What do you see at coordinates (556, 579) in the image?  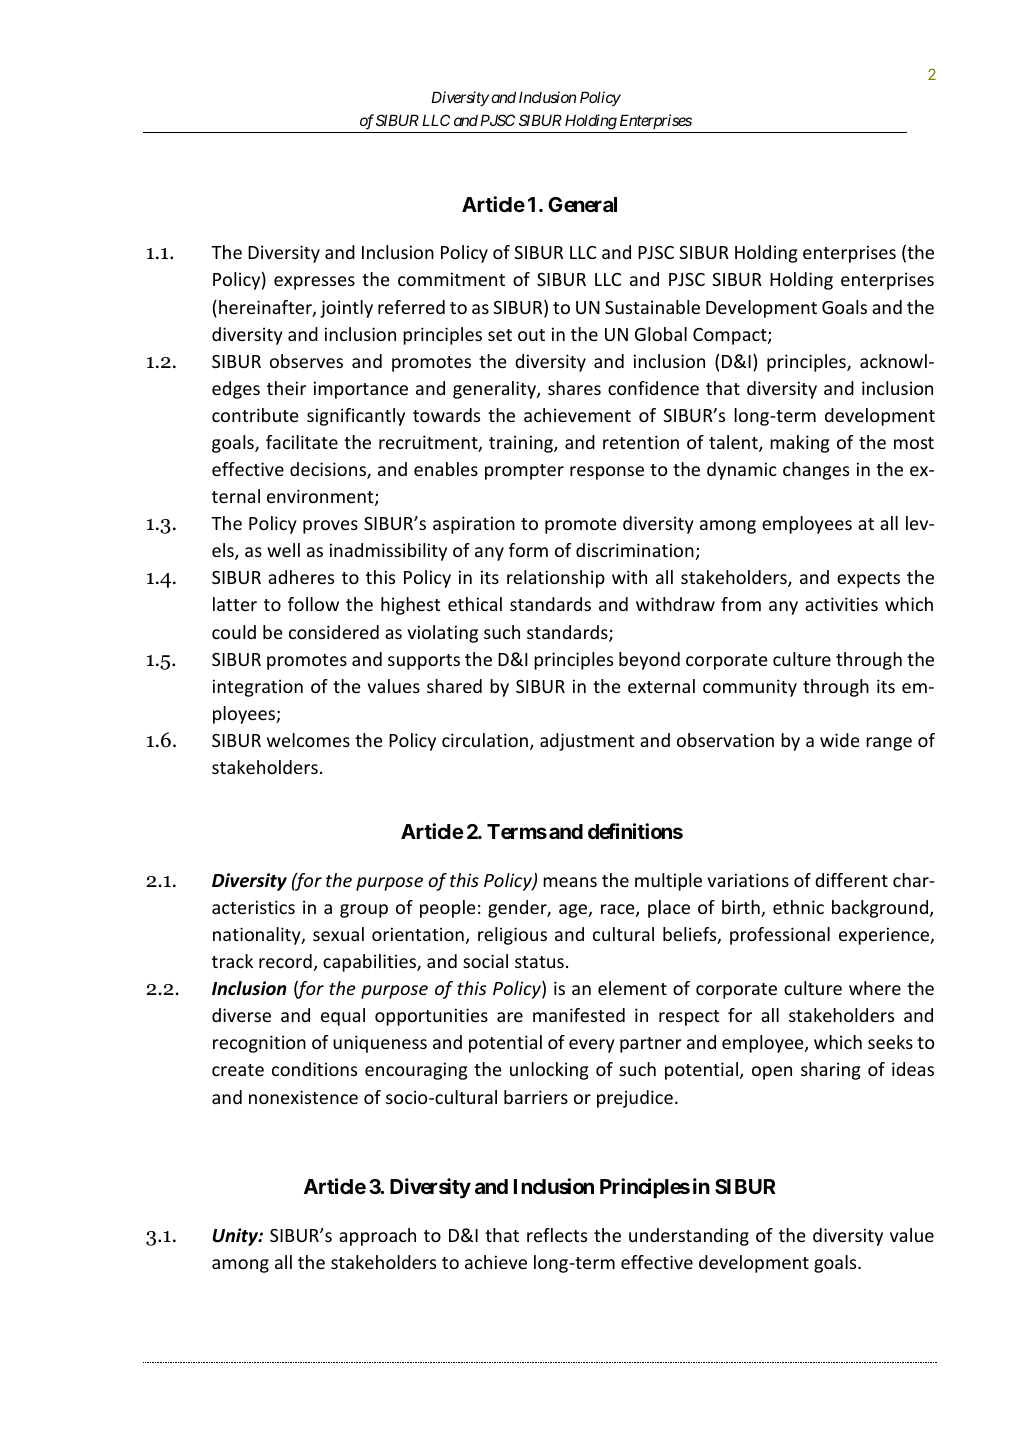 I see `relationship` at bounding box center [556, 579].
